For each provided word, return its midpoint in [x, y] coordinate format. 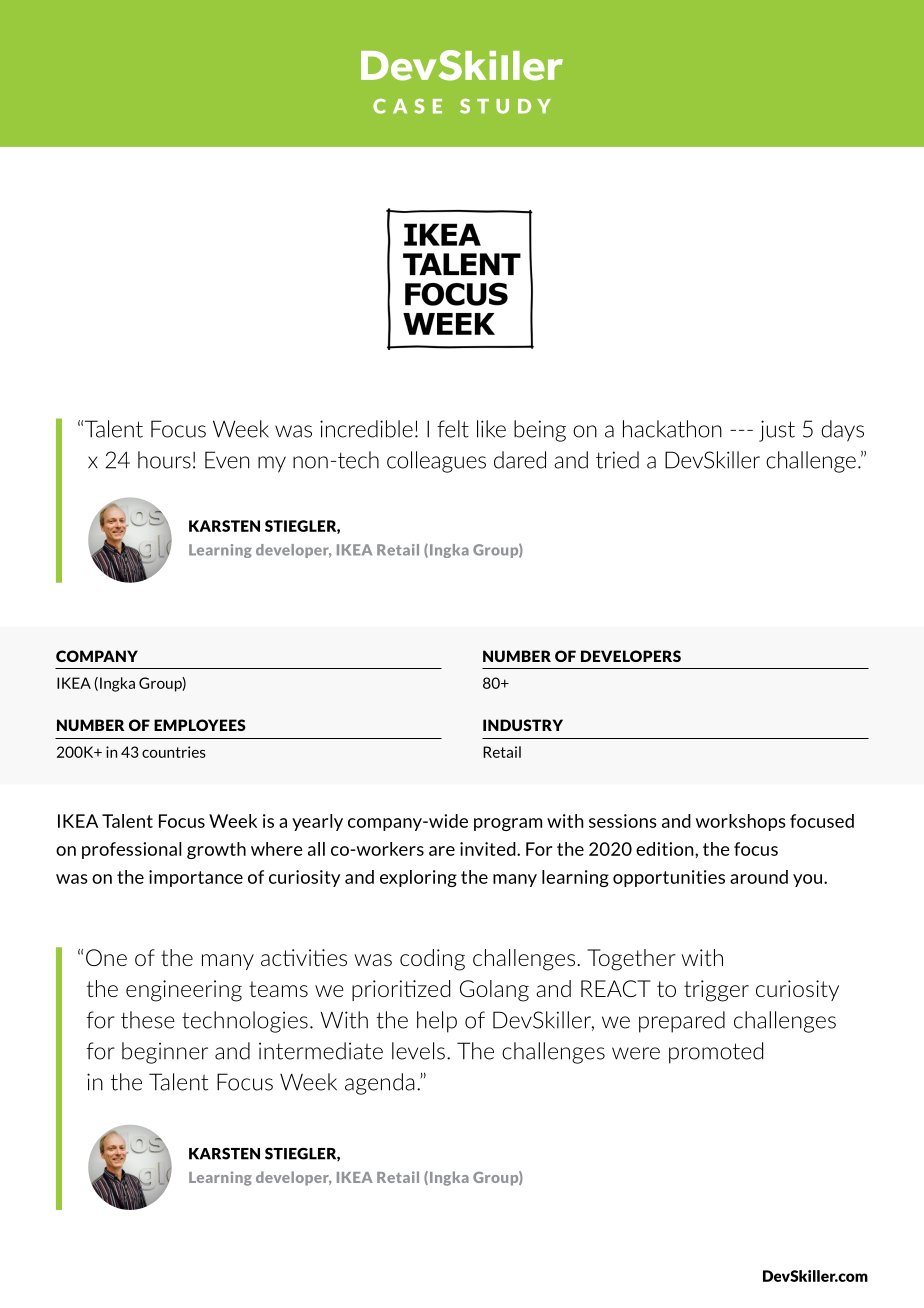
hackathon [672, 429]
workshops [741, 822]
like [491, 429]
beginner [165, 1053]
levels [418, 1051]
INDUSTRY [523, 725]
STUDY [505, 106]
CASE [407, 106]
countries [174, 752]
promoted [716, 1053]
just [777, 431]
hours [164, 460]
